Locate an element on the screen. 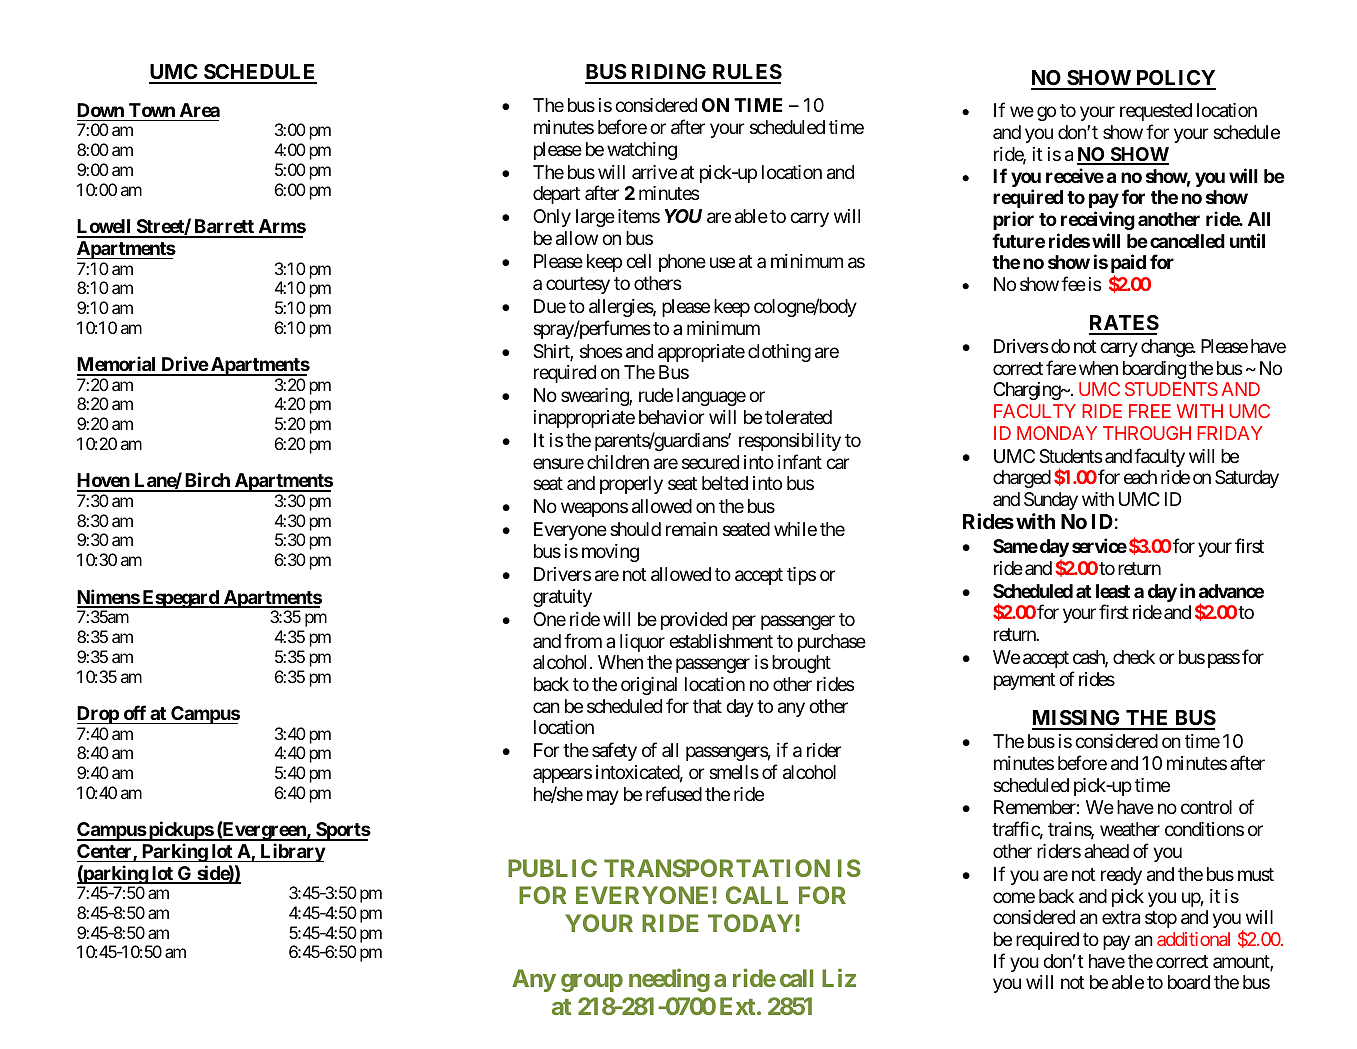 The image size is (1357, 1049). least is located at coordinates (1113, 591).
